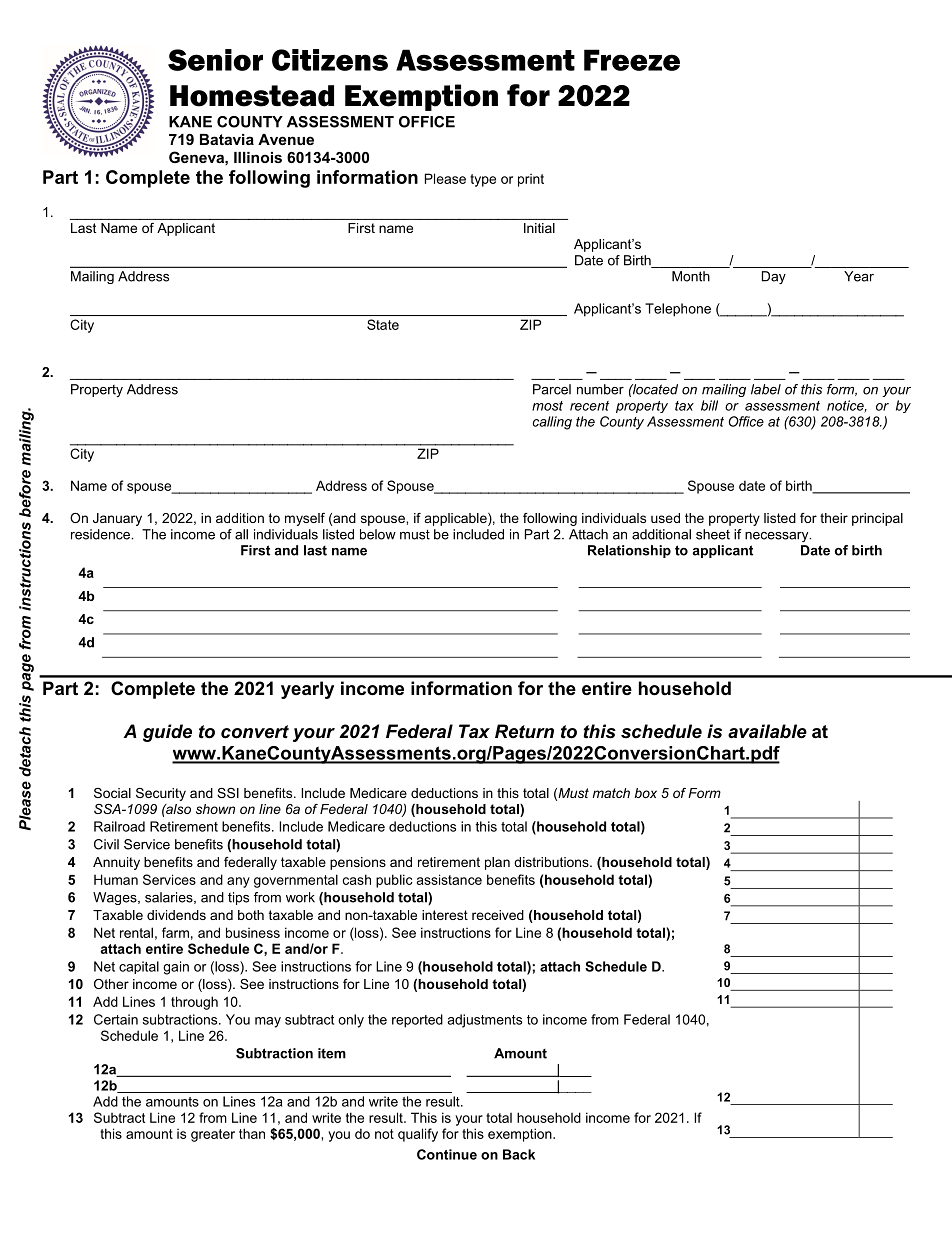 This image has height=1233, width=952. What do you see at coordinates (646, 793) in the image?
I see `box` at bounding box center [646, 793].
